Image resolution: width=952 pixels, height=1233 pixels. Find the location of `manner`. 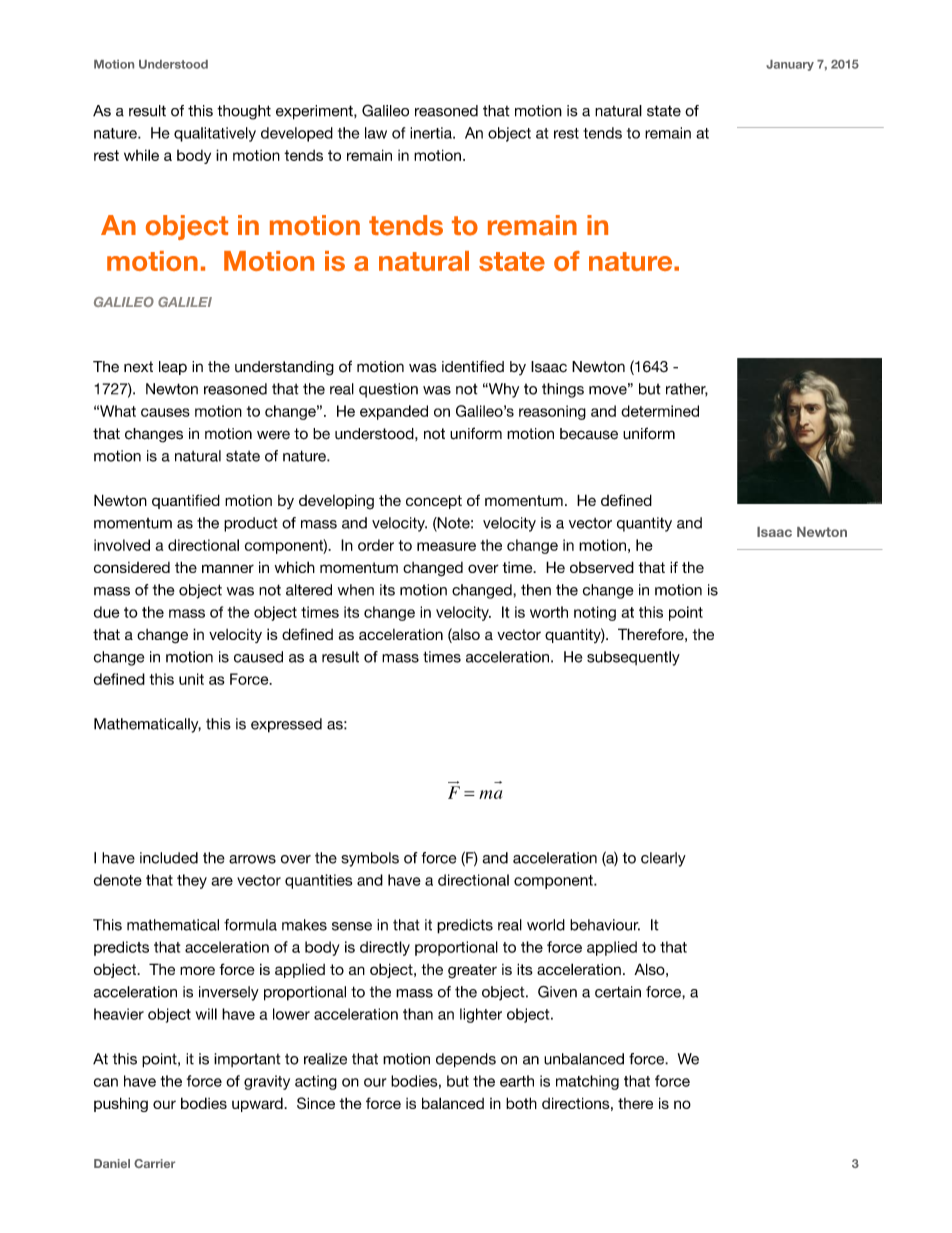

manner is located at coordinates (228, 568).
